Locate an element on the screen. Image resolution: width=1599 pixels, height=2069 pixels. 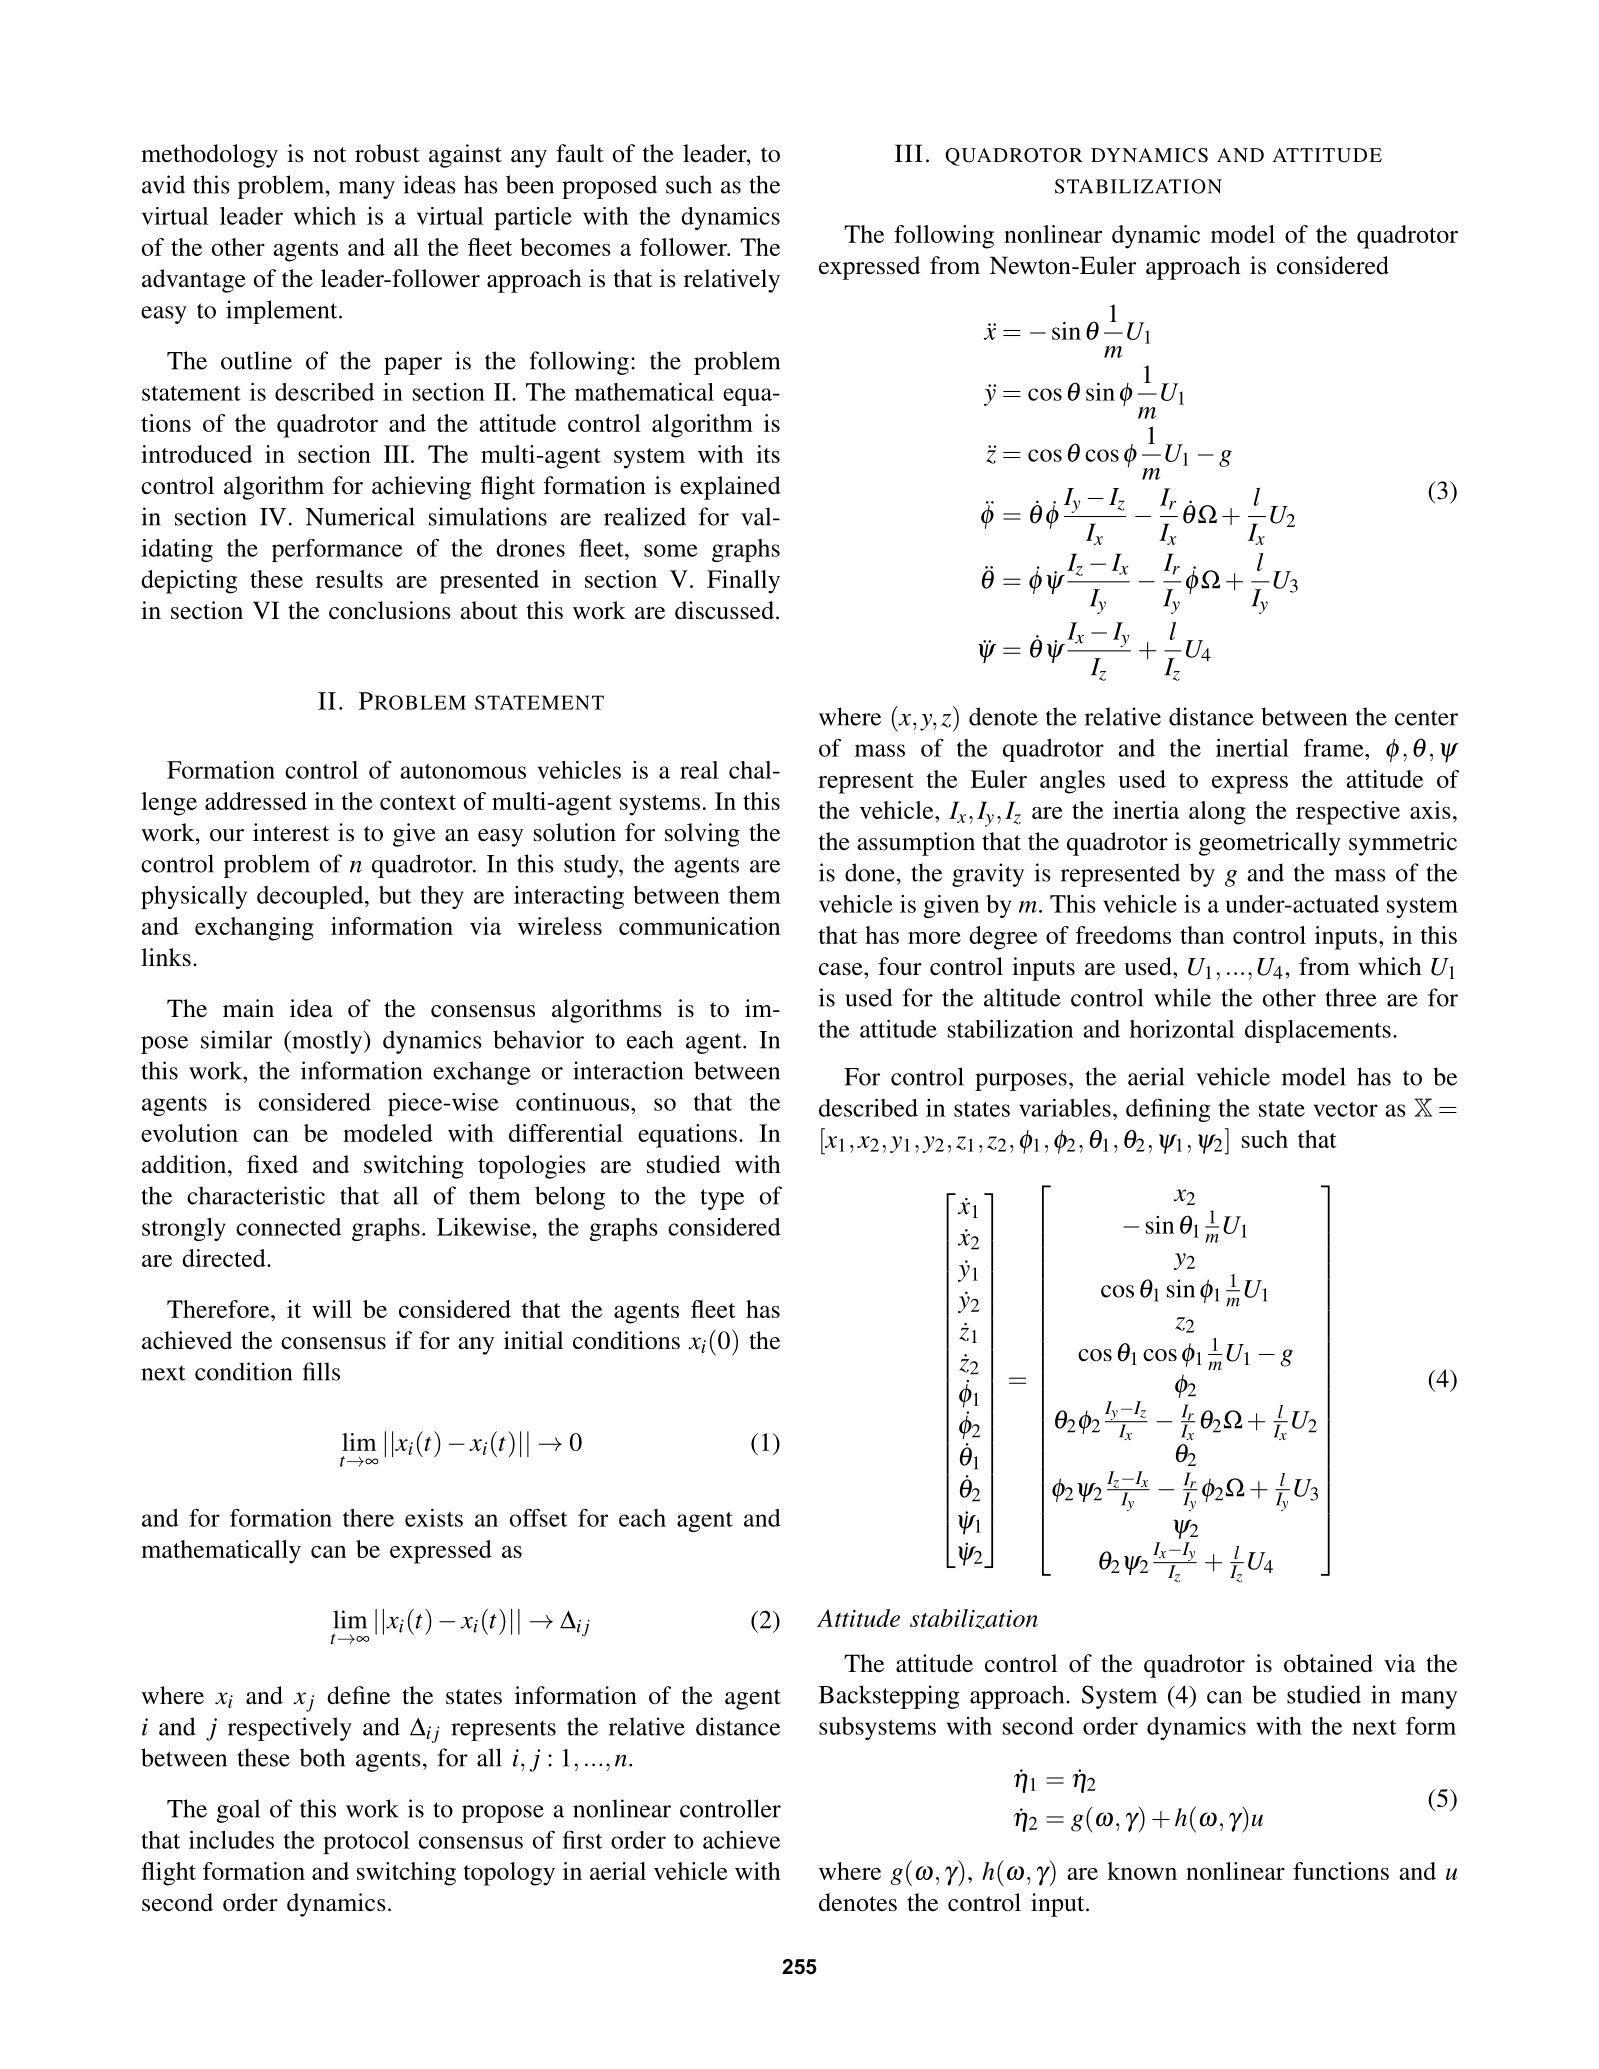
known is located at coordinates (1142, 1871).
